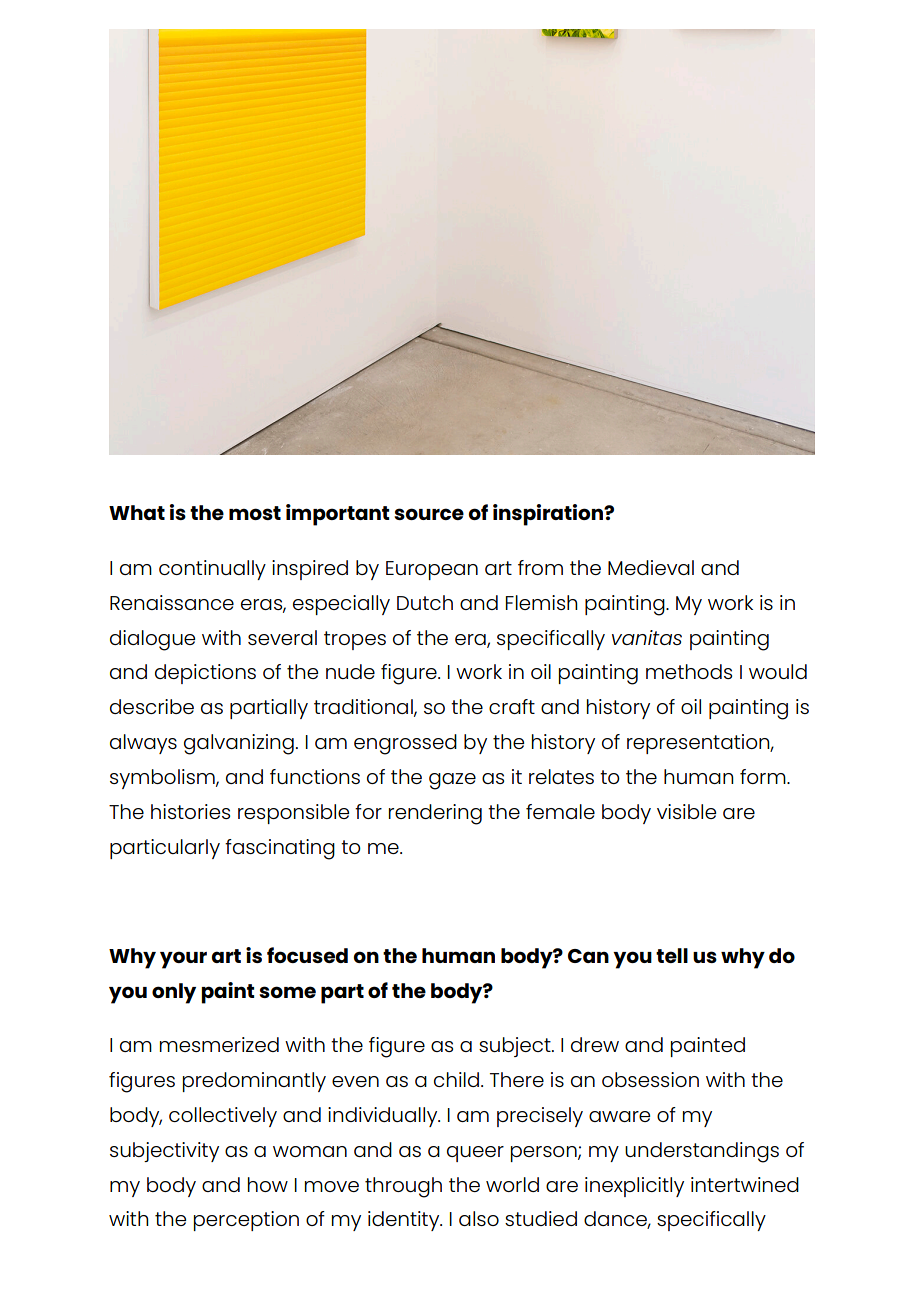 The image size is (924, 1308). Describe the element at coordinates (429, 514) in the screenshot. I see `source` at that location.
